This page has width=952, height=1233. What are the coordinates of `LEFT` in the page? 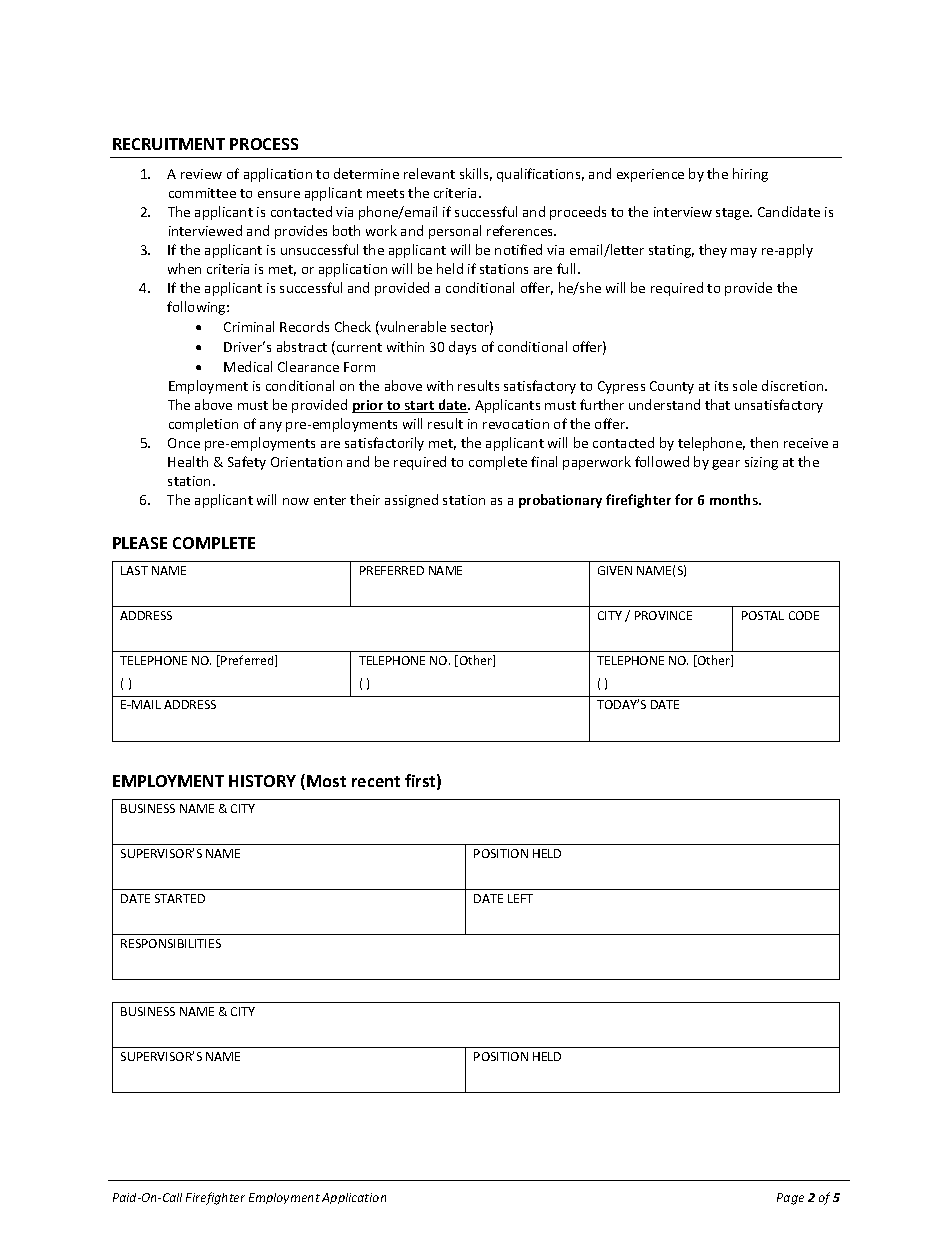 It's located at (520, 898).
